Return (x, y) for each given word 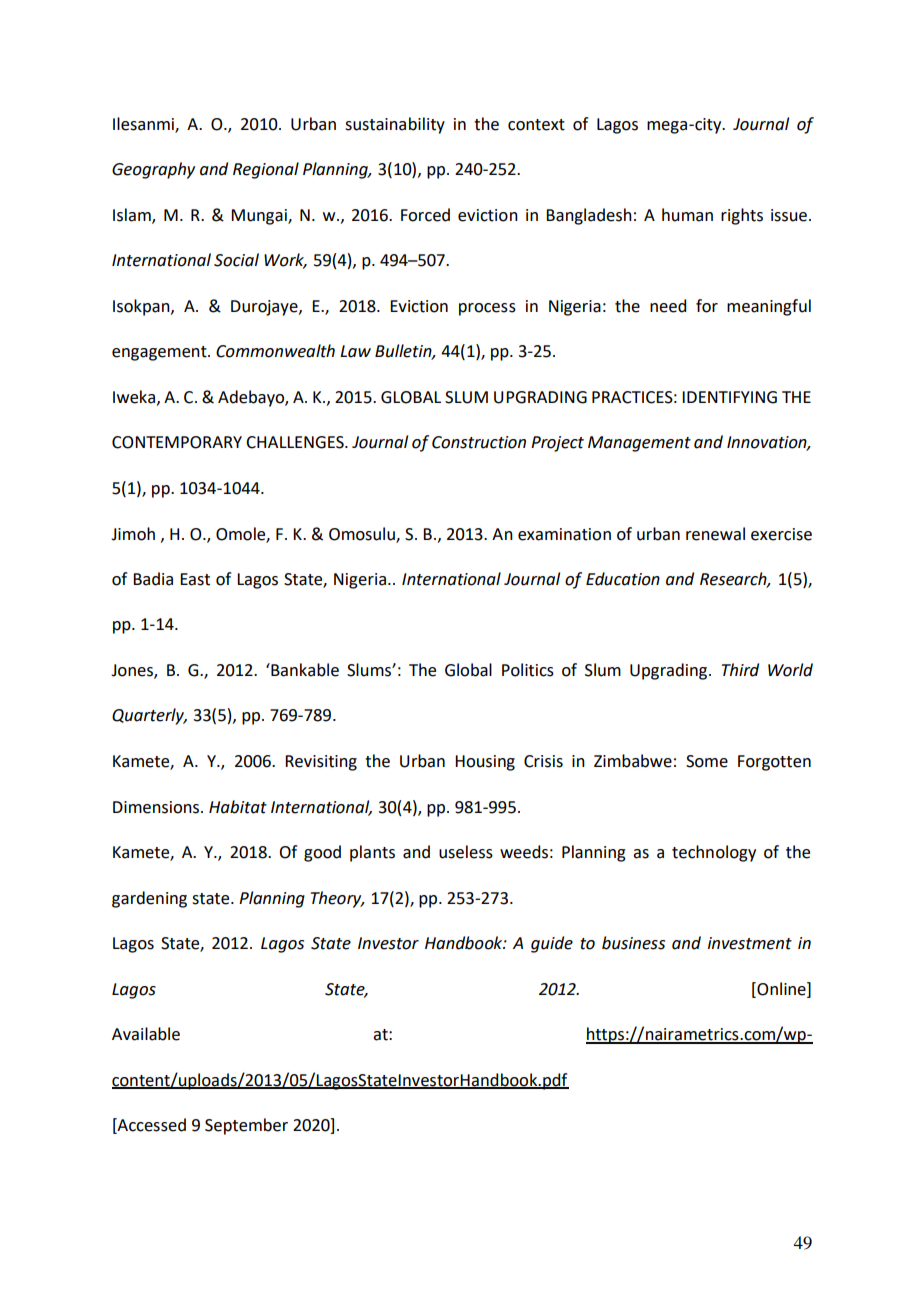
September (246, 1126)
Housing (485, 763)
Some (707, 761)
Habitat (238, 807)
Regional (266, 170)
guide (552, 944)
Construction (479, 442)
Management (639, 444)
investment (750, 943)
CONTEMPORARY (177, 442)
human (687, 215)
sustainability (395, 125)
